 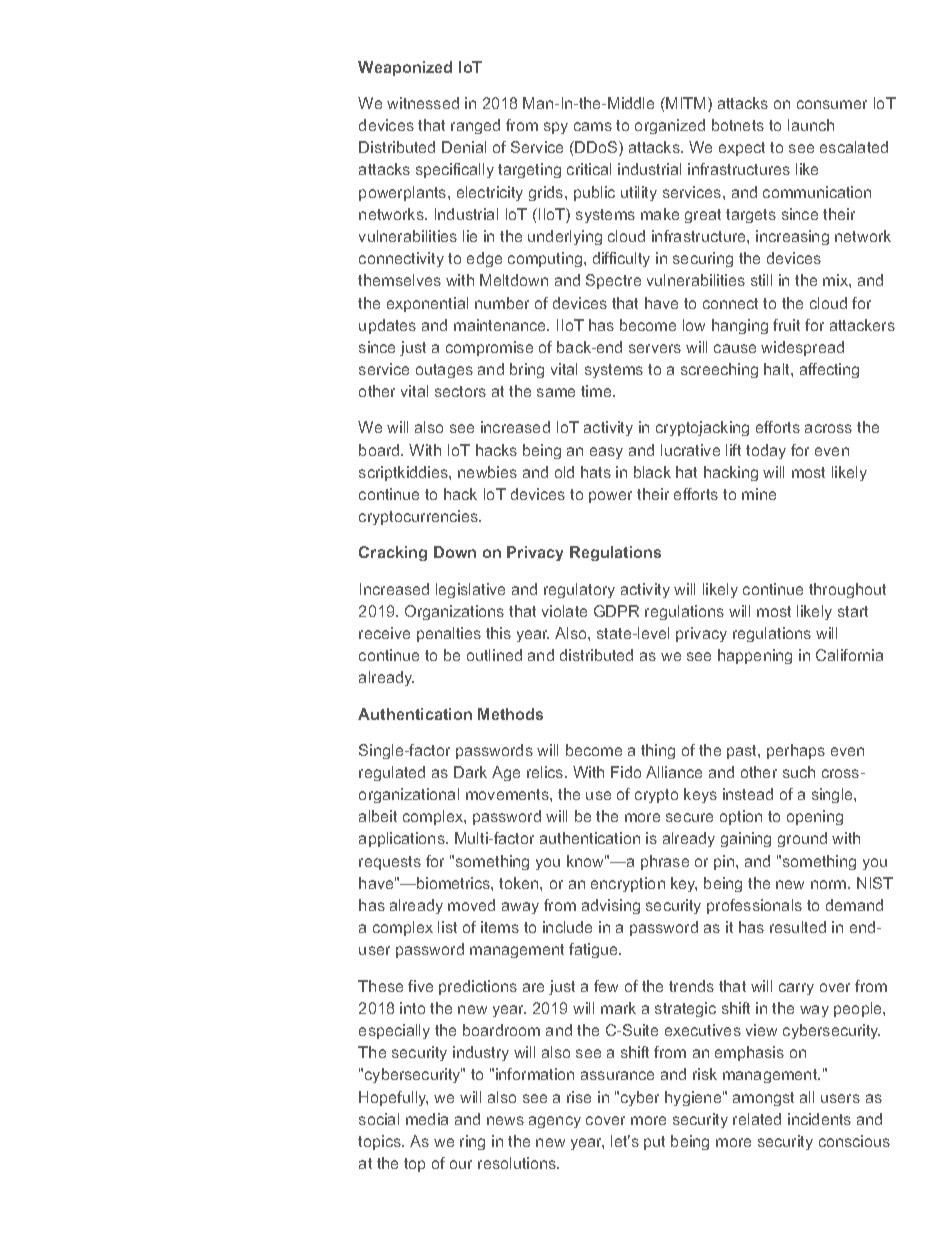 I want to click on assurance, so click(x=617, y=1075).
